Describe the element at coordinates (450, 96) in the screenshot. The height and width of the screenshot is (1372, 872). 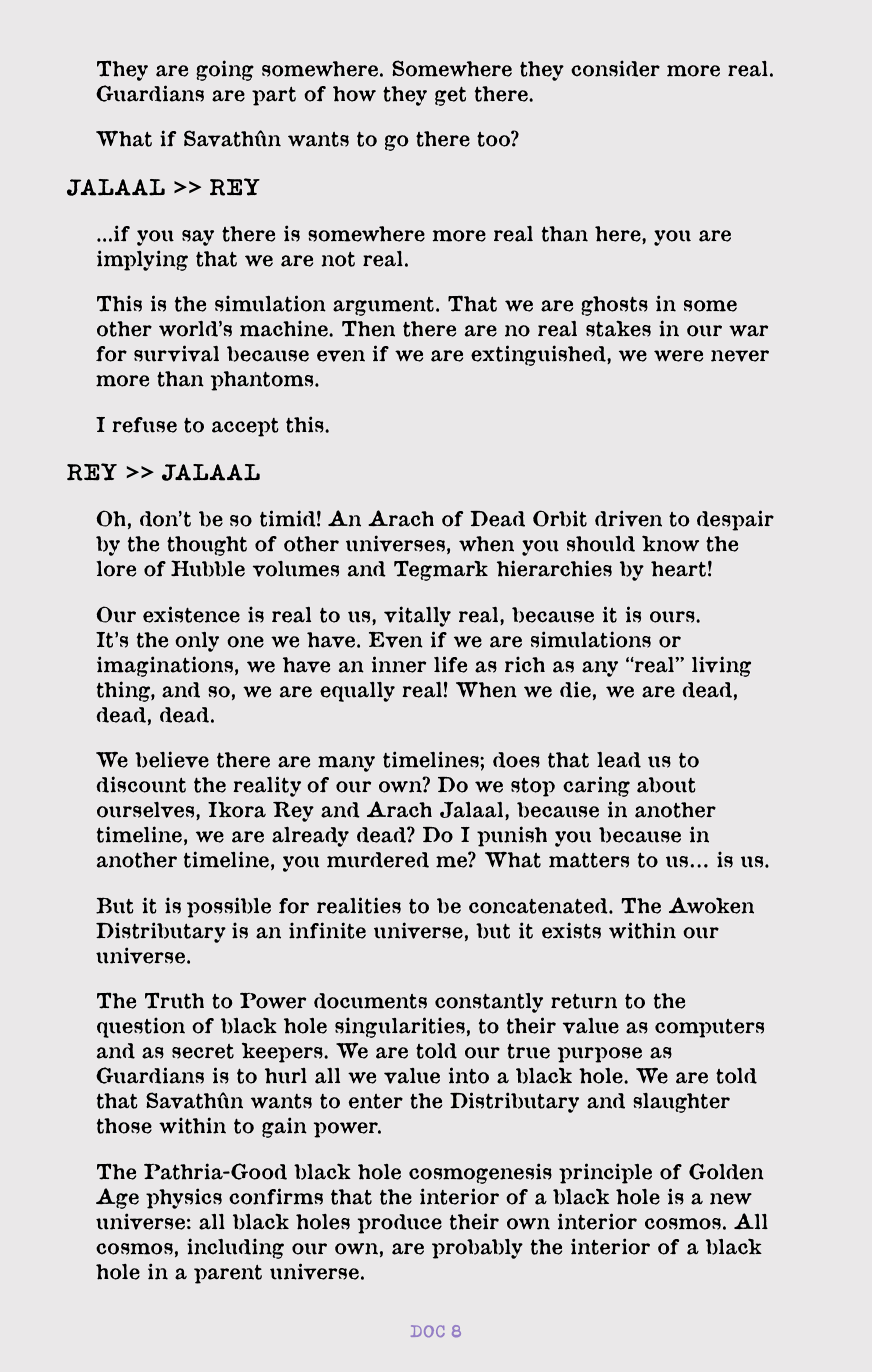
I see `get` at that location.
